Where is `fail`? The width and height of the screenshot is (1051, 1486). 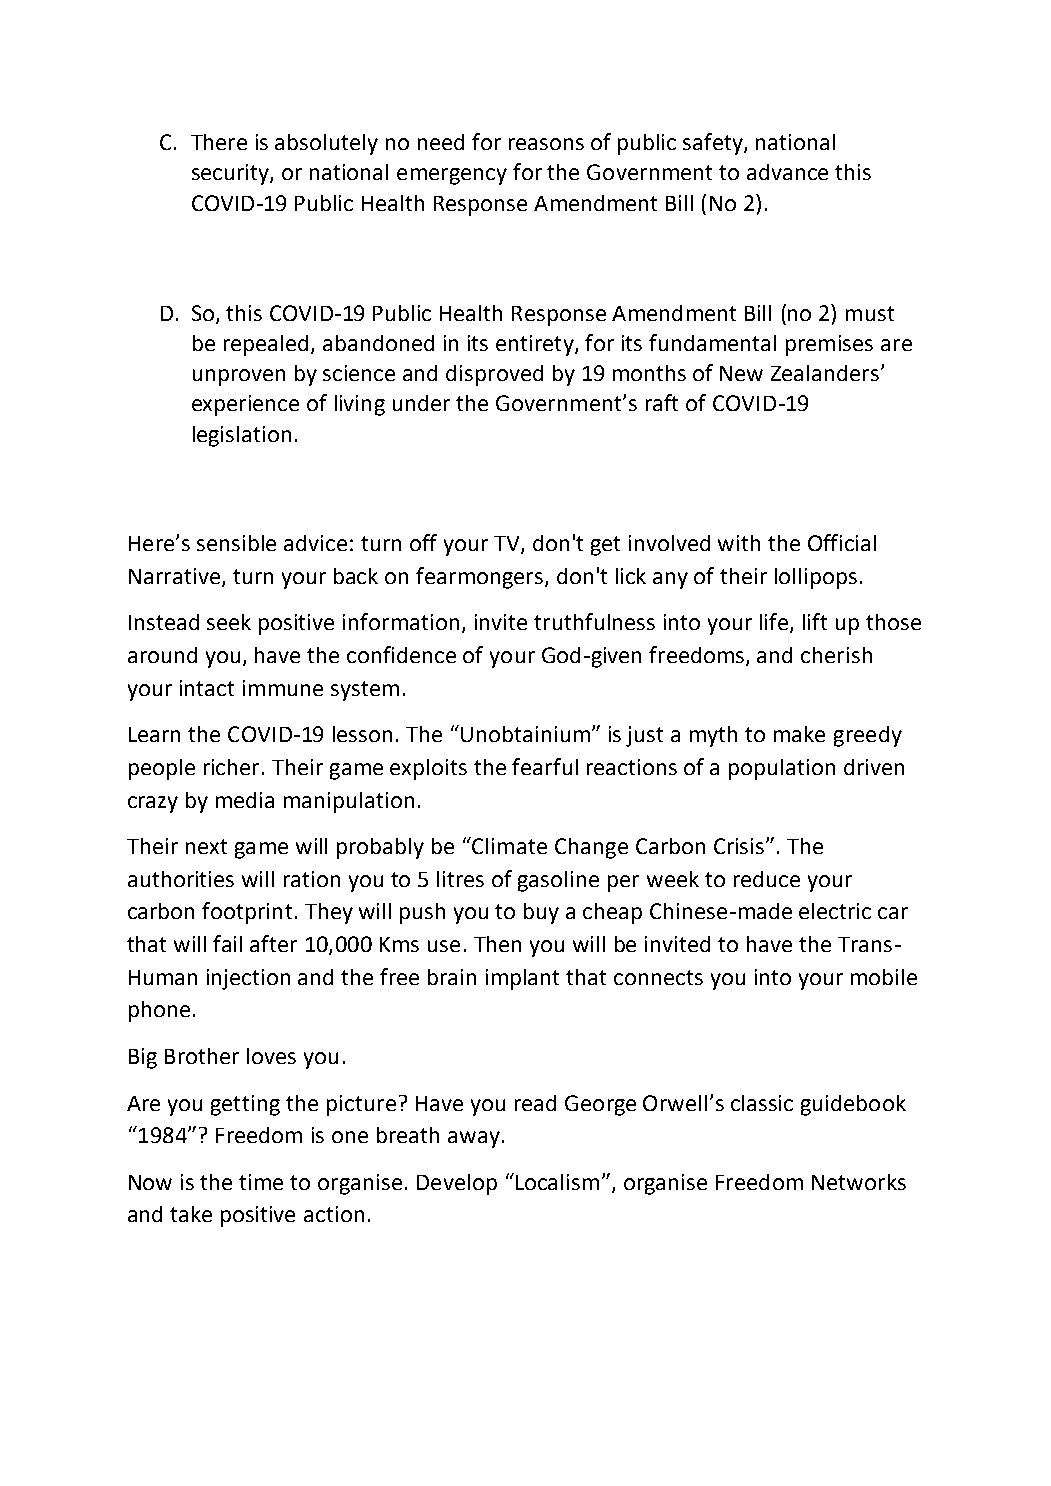 fail is located at coordinates (227, 943).
